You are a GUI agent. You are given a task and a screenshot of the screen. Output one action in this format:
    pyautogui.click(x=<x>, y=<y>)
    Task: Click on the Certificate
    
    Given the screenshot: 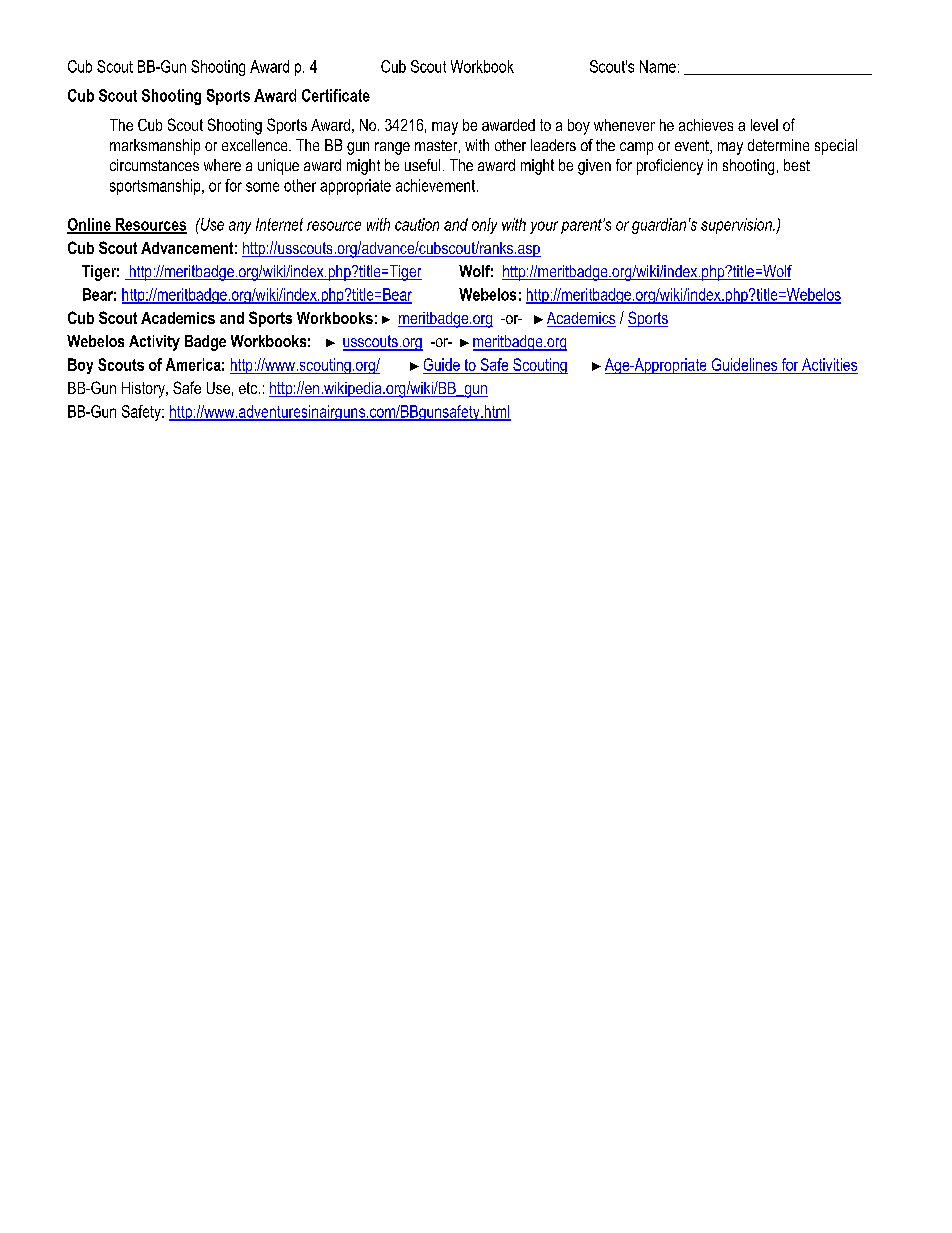 What is the action you would take?
    pyautogui.click(x=336, y=95)
